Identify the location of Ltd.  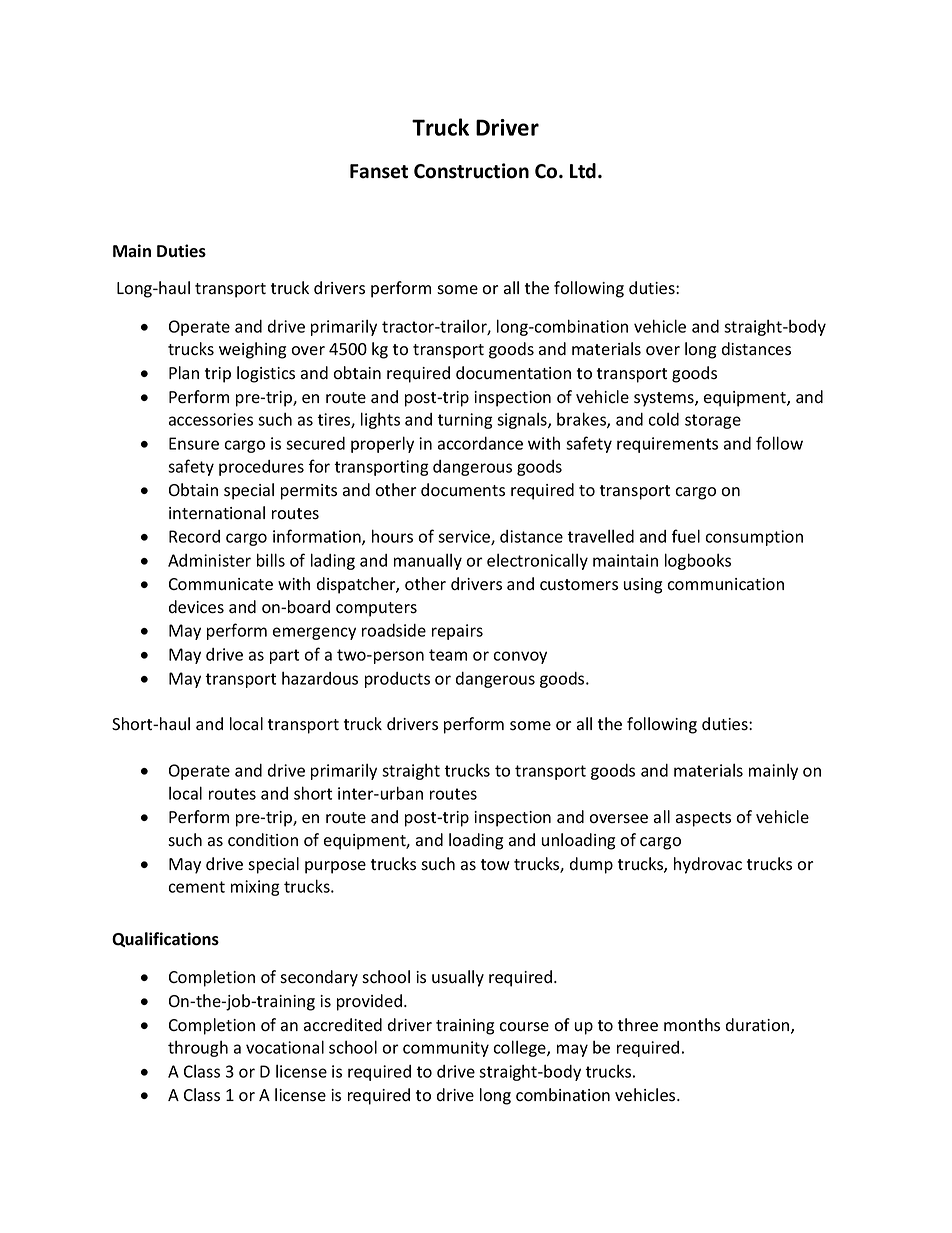
(583, 171).
